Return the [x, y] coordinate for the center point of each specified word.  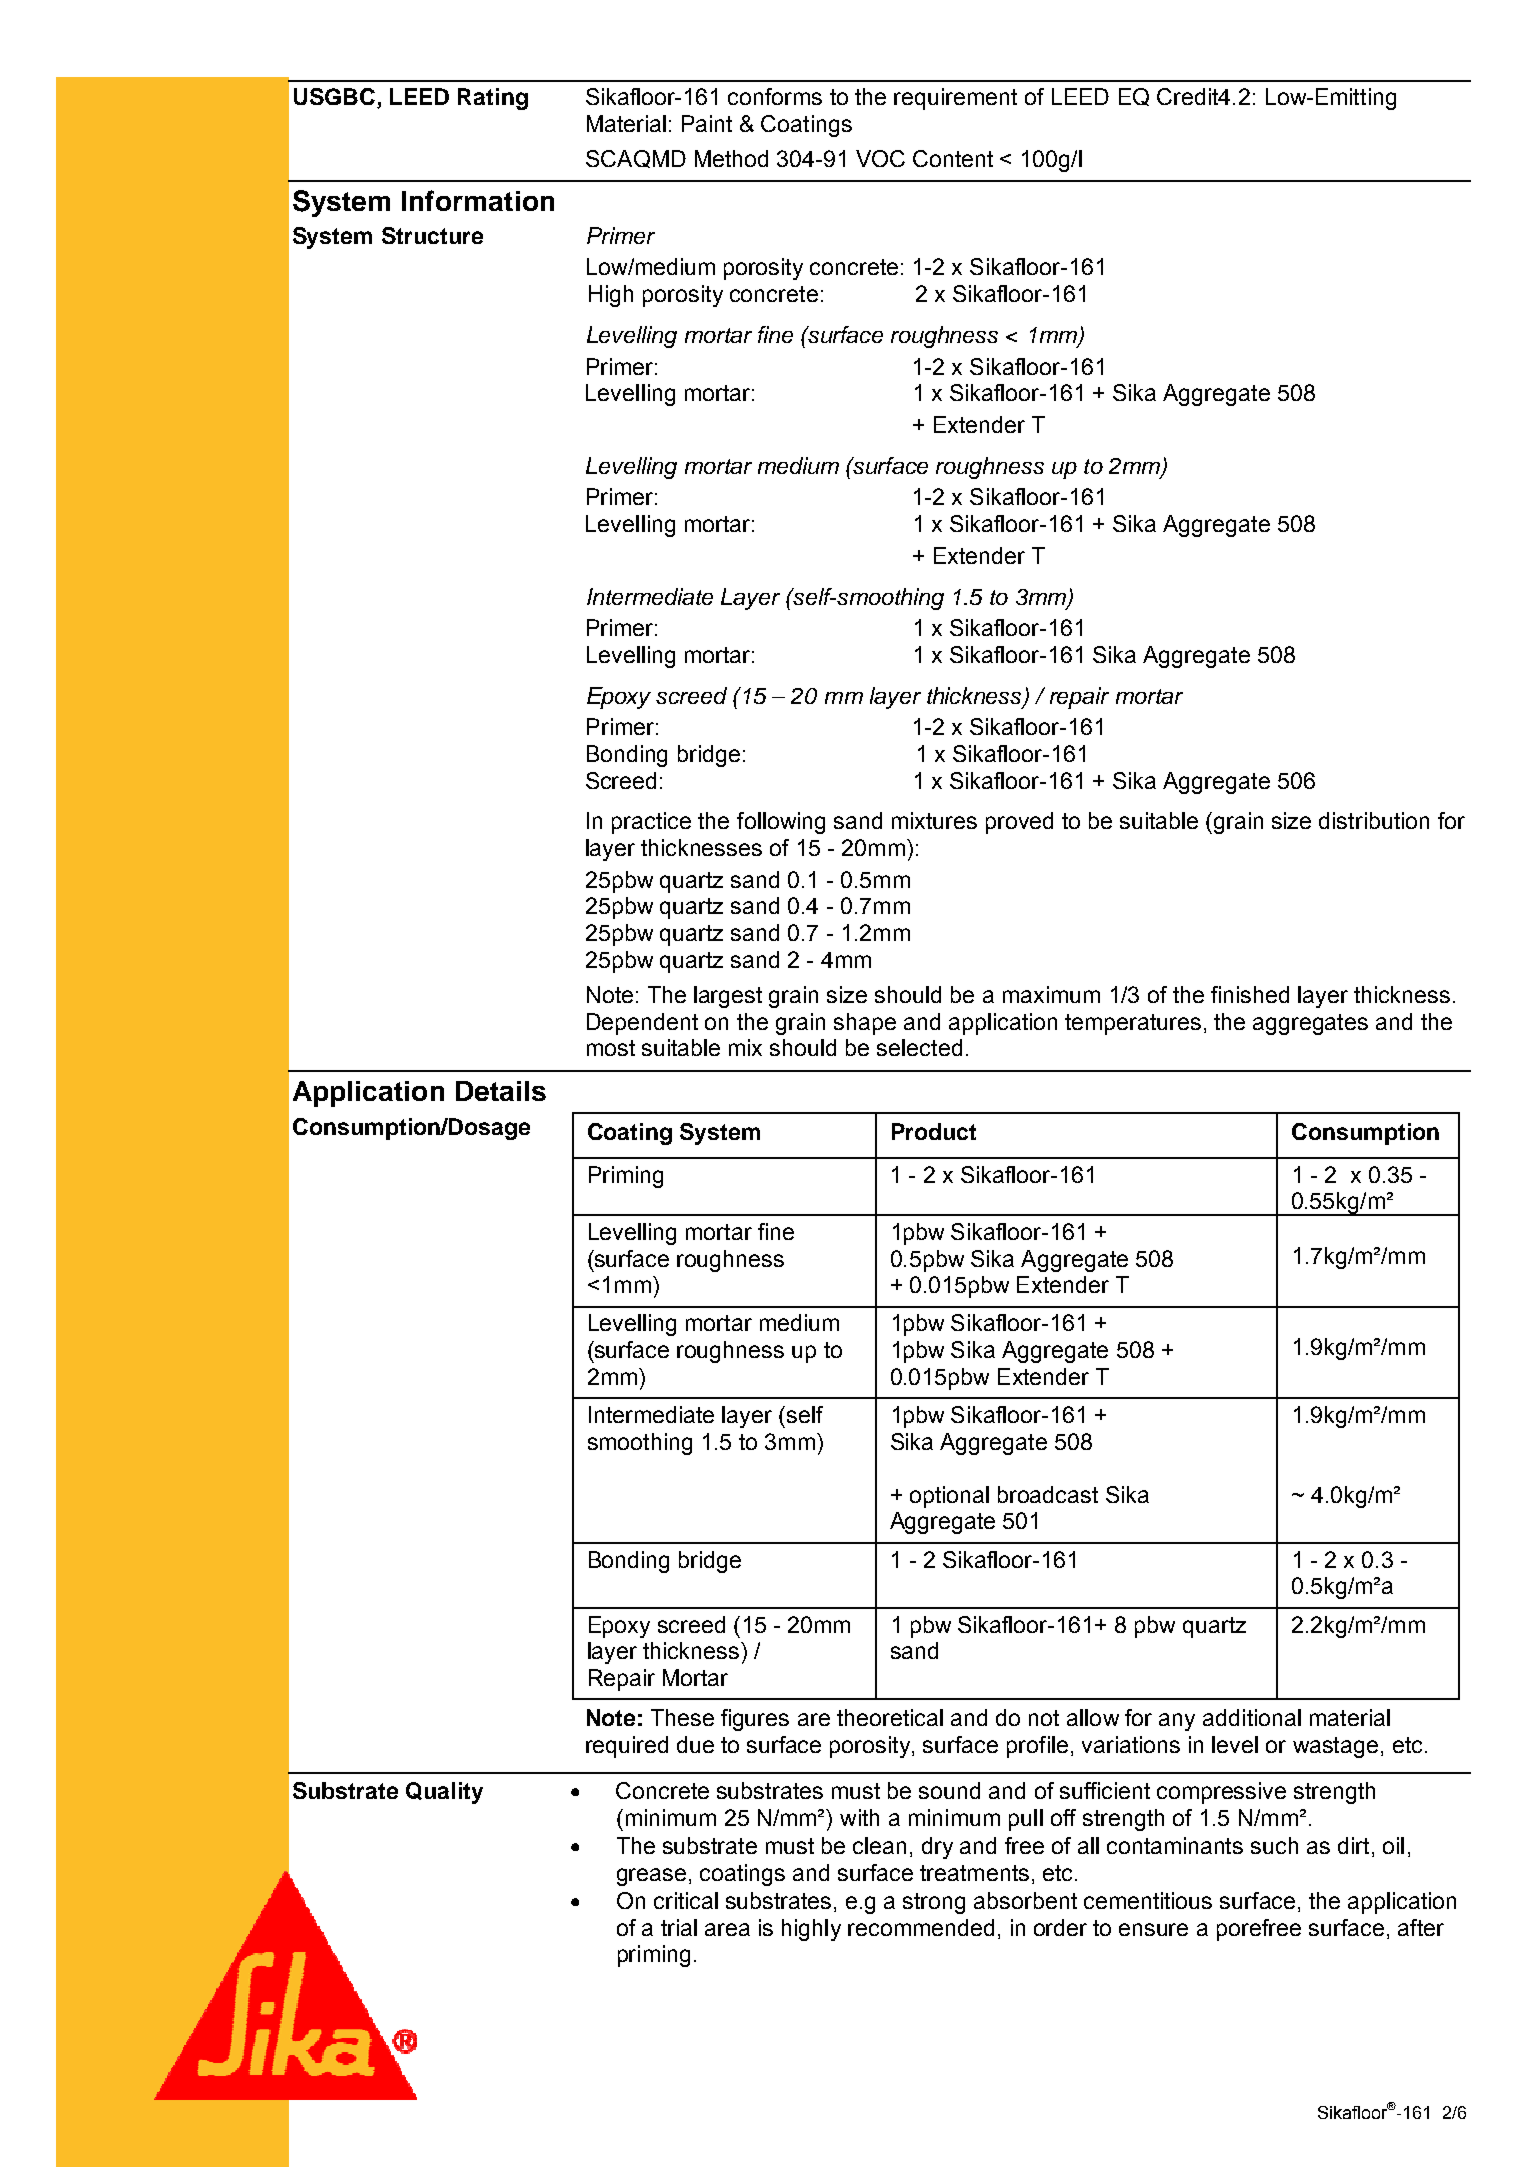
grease [651, 1877]
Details [501, 1091]
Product [934, 1131]
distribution [1374, 820]
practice [651, 823]
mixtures [934, 820]
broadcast [1048, 1494]
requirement [955, 99]
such [1274, 1845]
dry [937, 1848]
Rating [493, 99]
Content [953, 158]
